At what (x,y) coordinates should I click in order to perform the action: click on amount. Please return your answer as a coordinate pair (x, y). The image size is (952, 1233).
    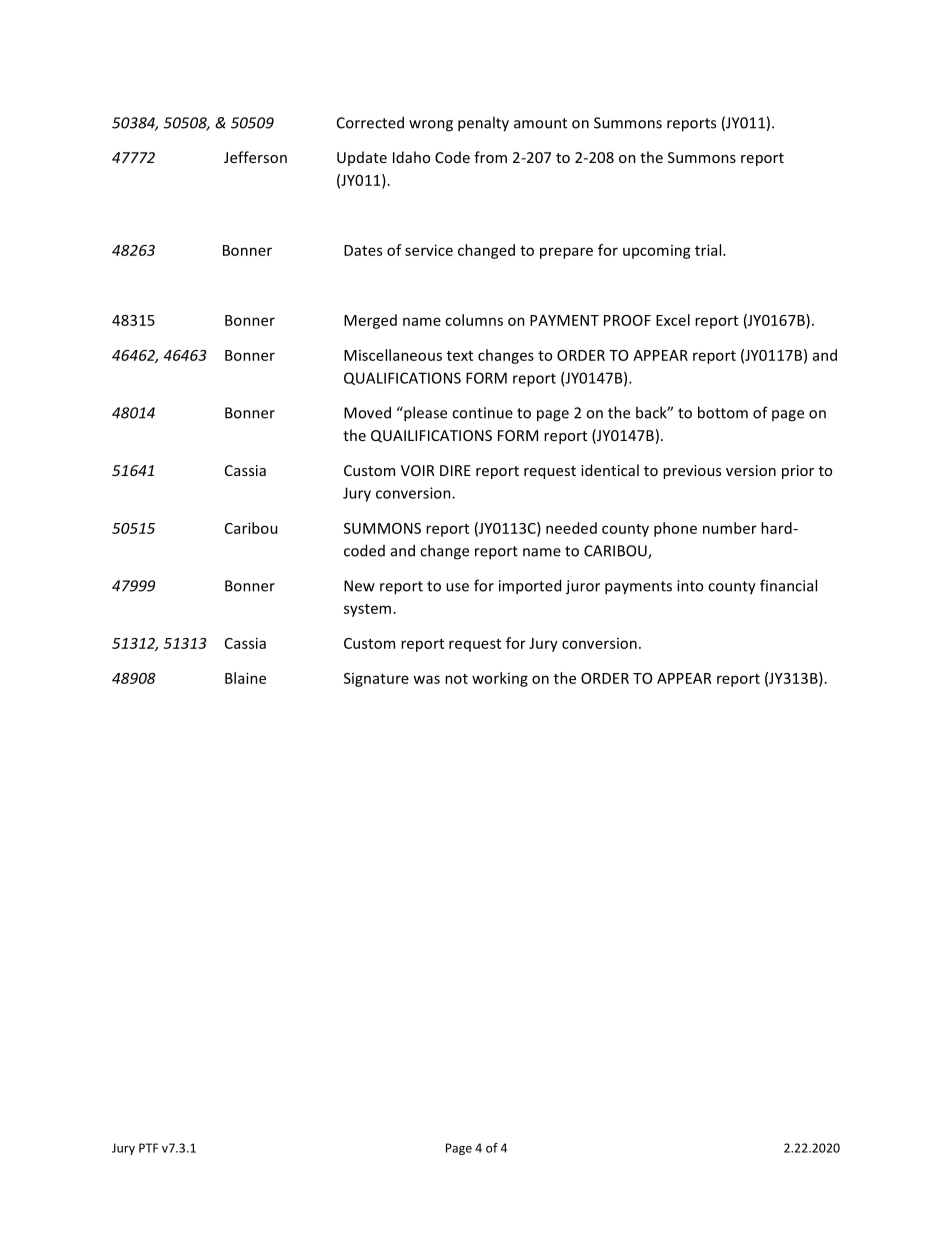
    Looking at the image, I should click on (540, 123).
